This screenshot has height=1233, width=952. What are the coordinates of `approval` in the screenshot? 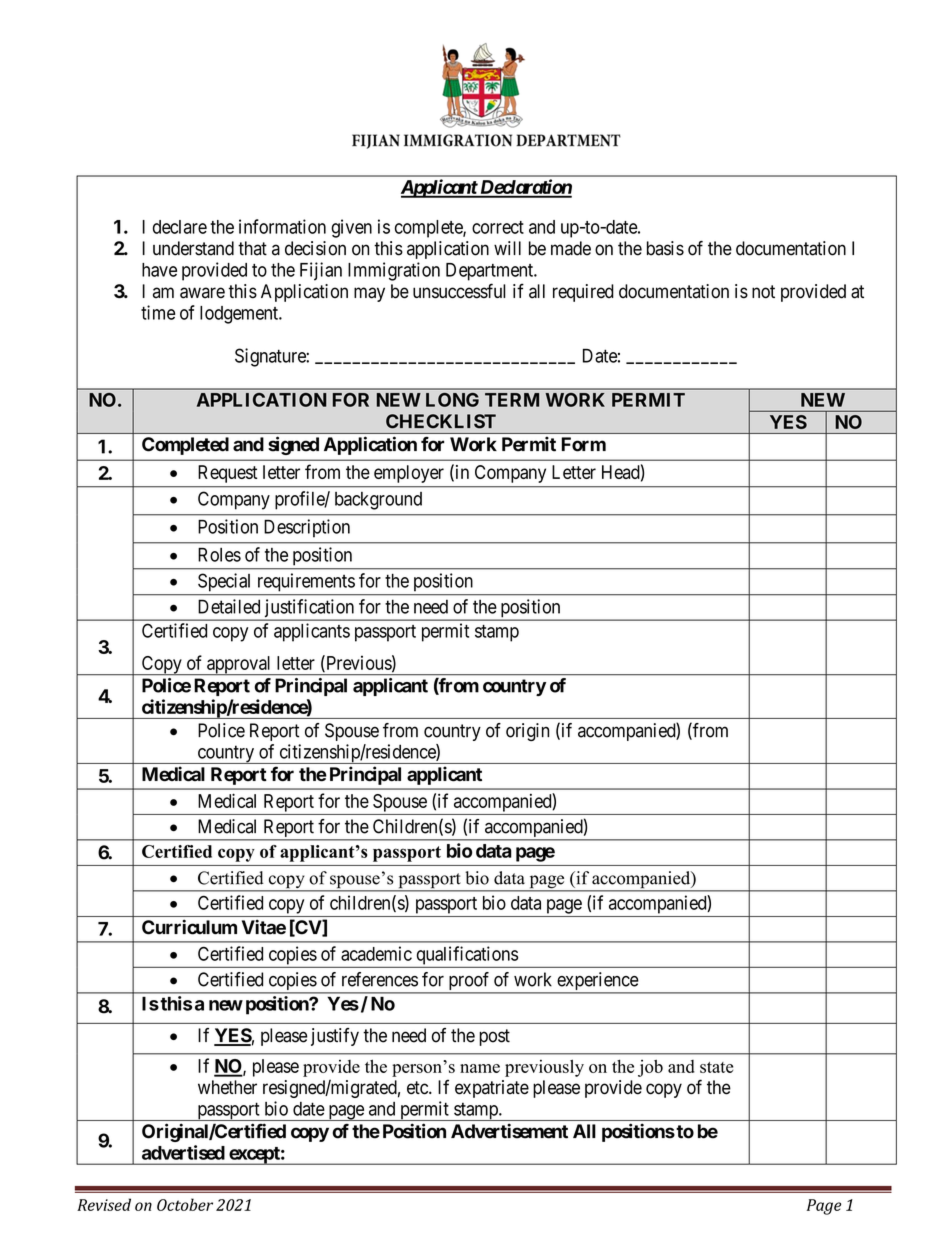 It's located at (239, 666).
